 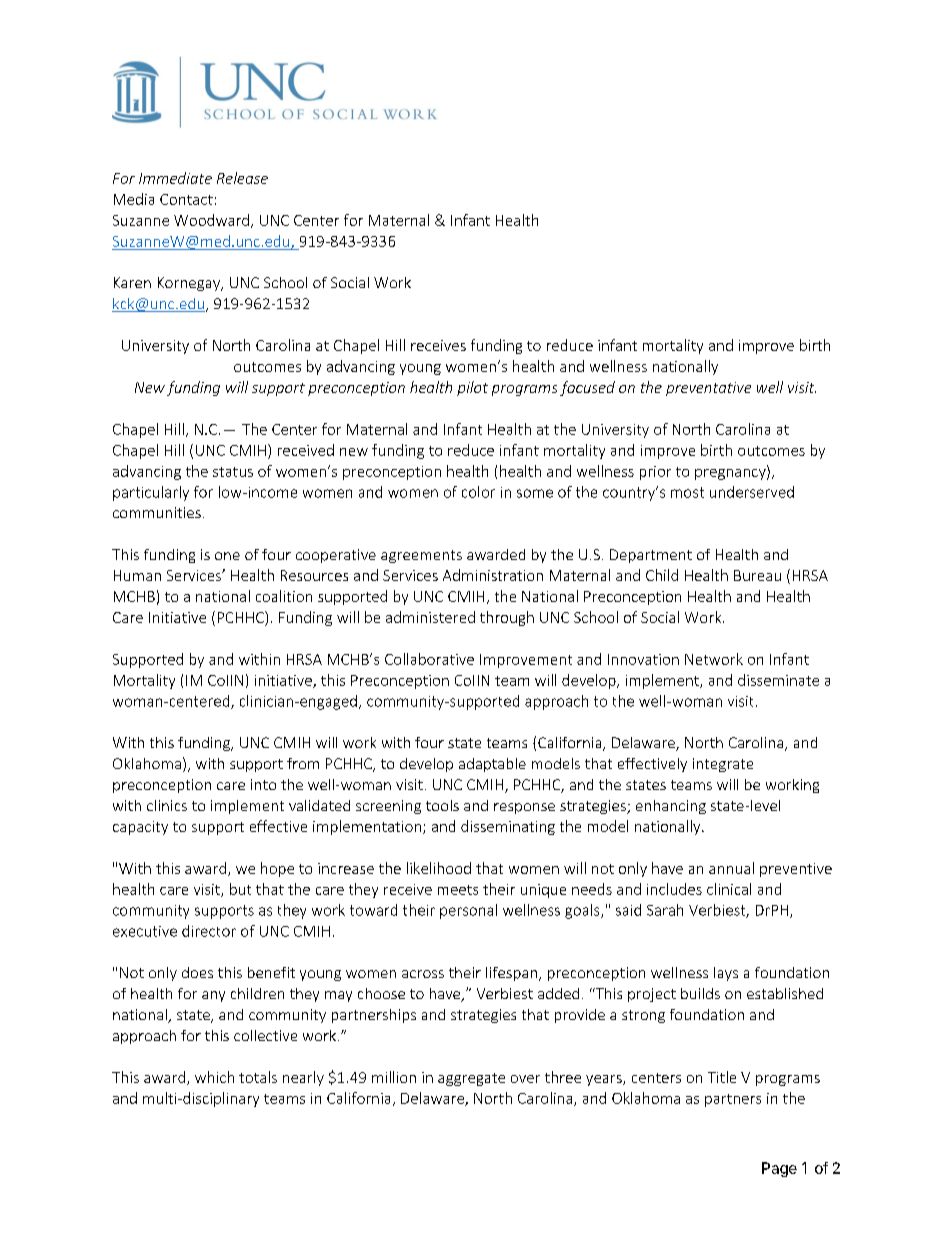 I want to click on Page, so click(x=779, y=1169).
